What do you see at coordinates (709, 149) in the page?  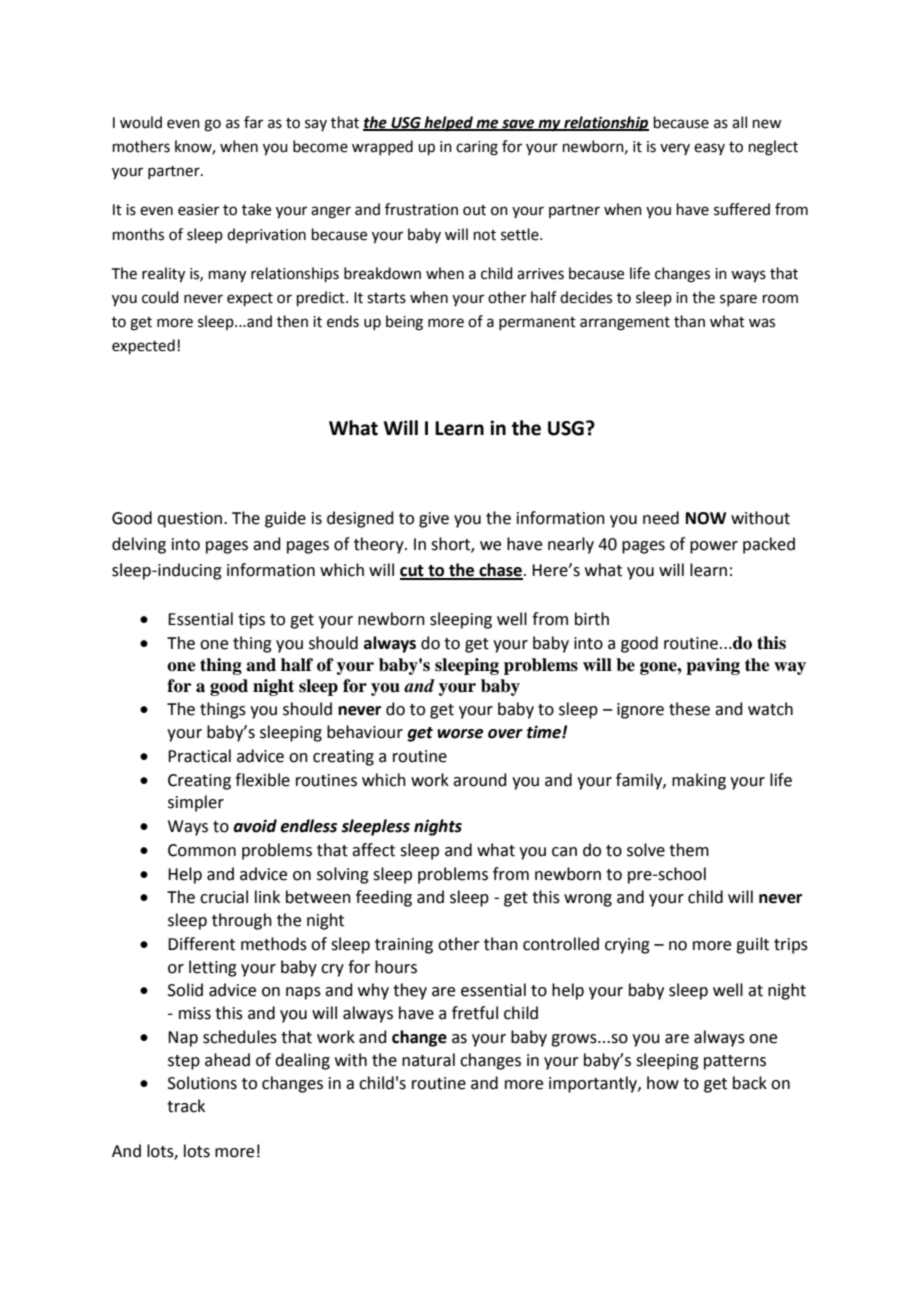 I see `easy` at bounding box center [709, 149].
